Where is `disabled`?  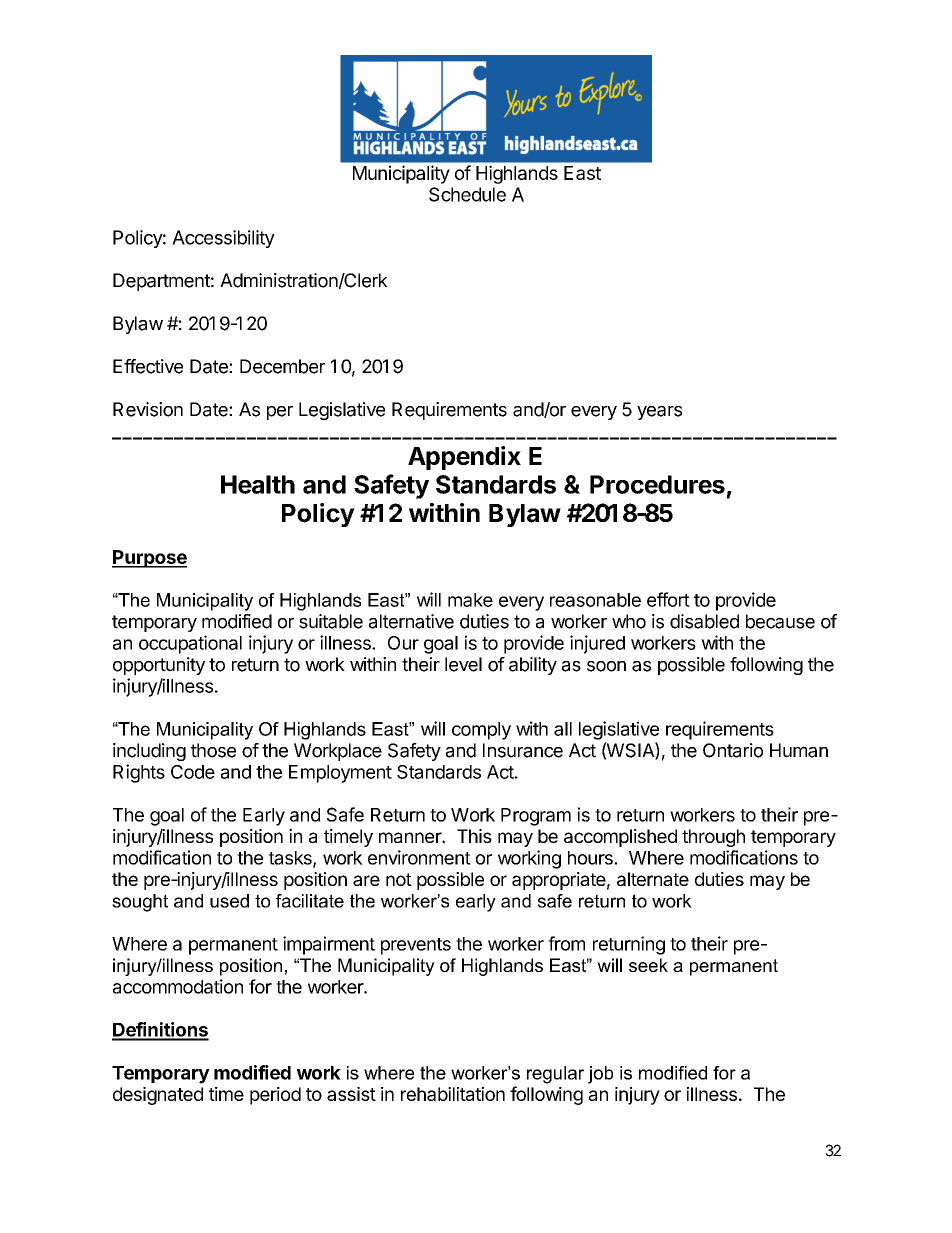 disabled is located at coordinates (704, 621).
